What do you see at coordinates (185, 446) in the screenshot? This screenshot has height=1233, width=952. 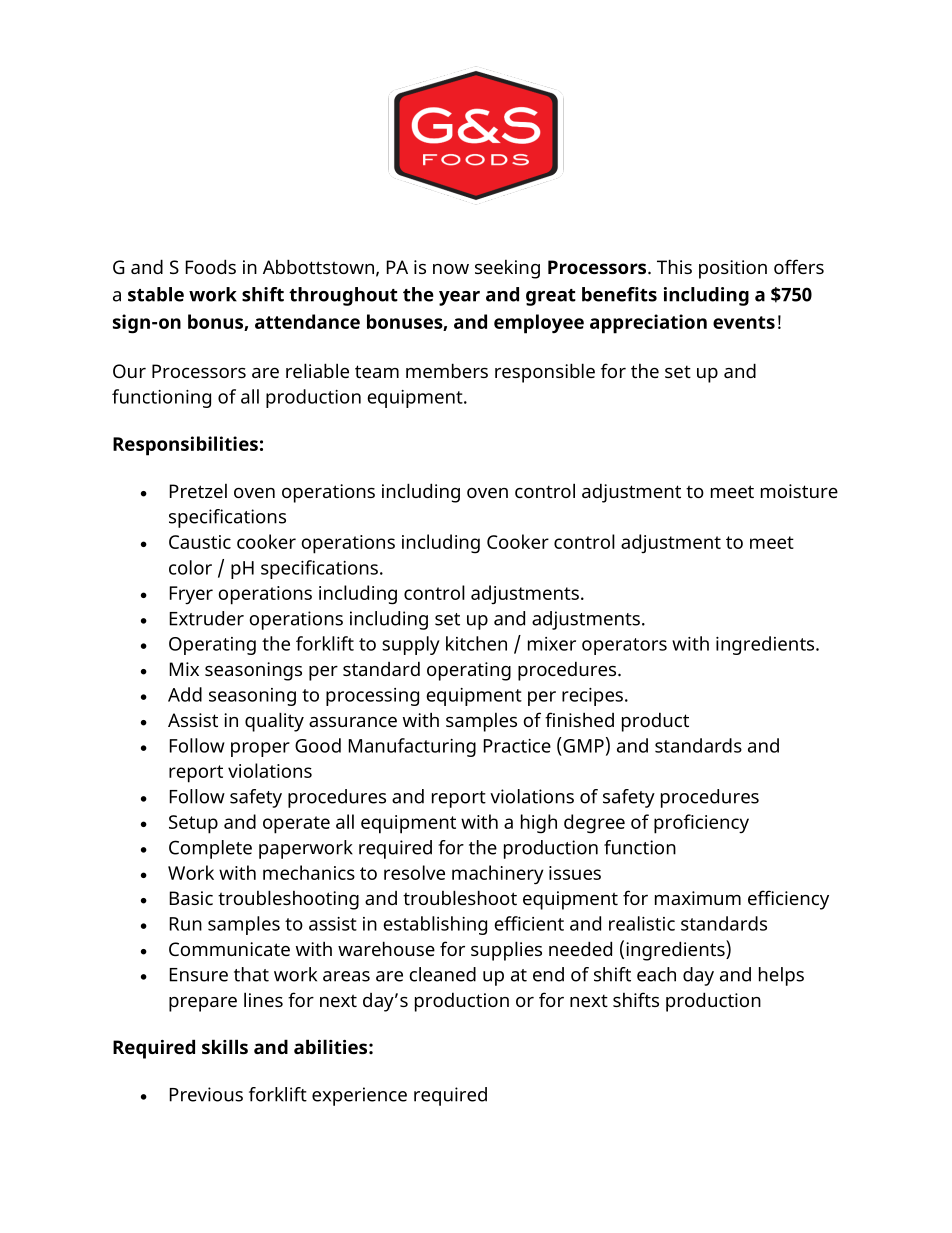 I see `Responsibilities` at bounding box center [185, 446].
